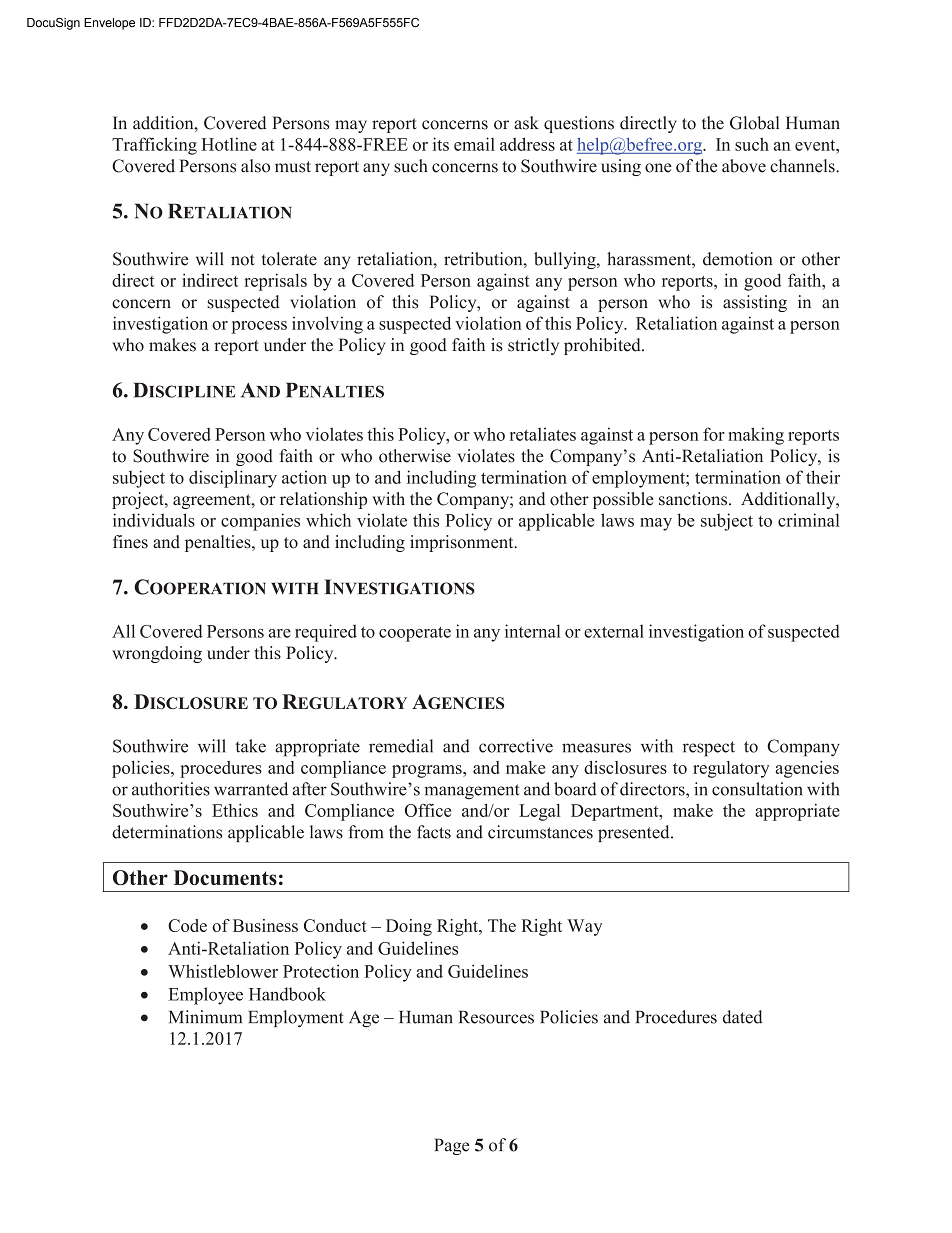 The height and width of the image is (1233, 952). I want to click on above, so click(744, 166).
